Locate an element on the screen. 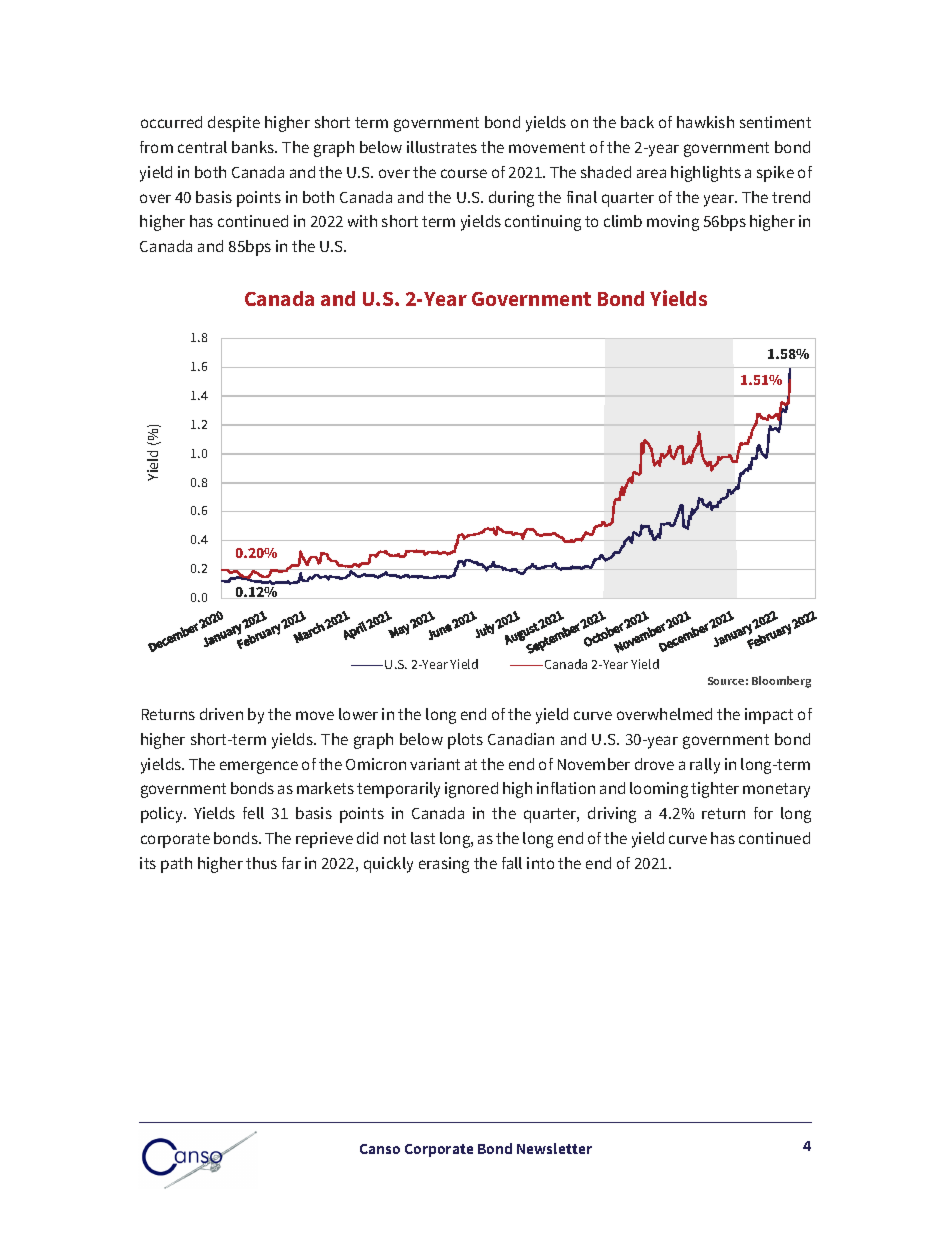 This screenshot has width=952, height=1233. continuing is located at coordinates (543, 223).
